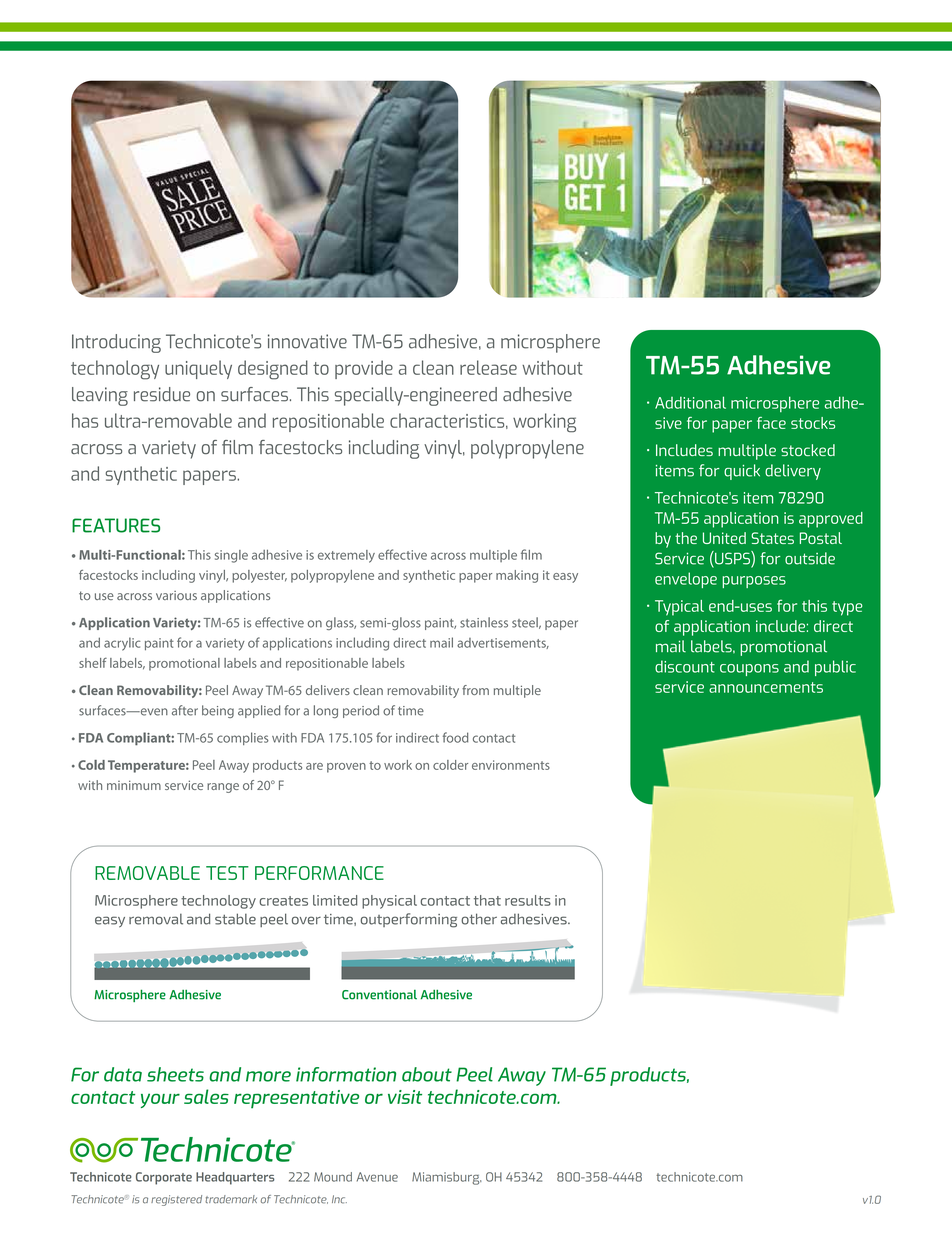 The image size is (952, 1233). I want to click on uniquely, so click(198, 369).
